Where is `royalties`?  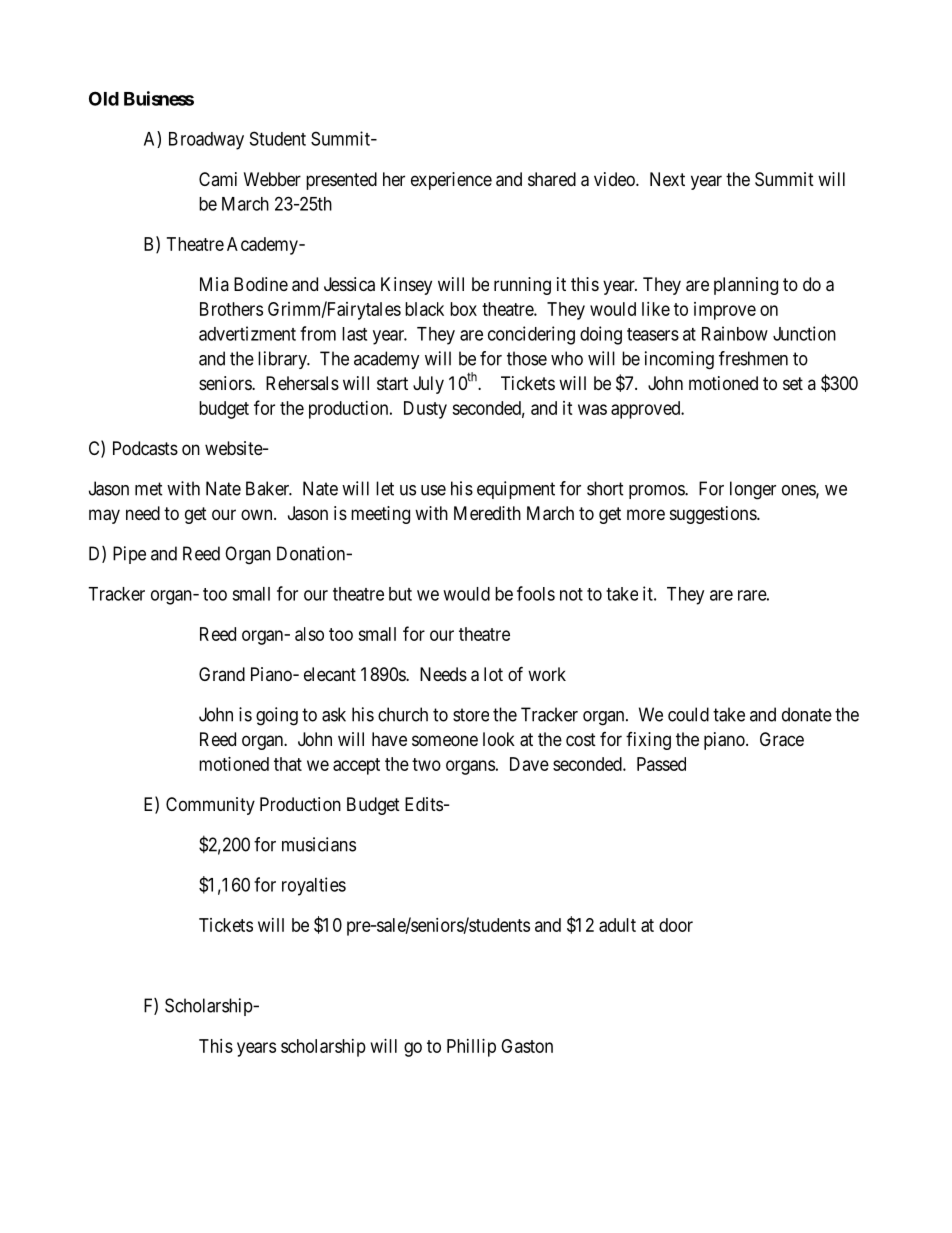 royalties is located at coordinates (314, 886).
